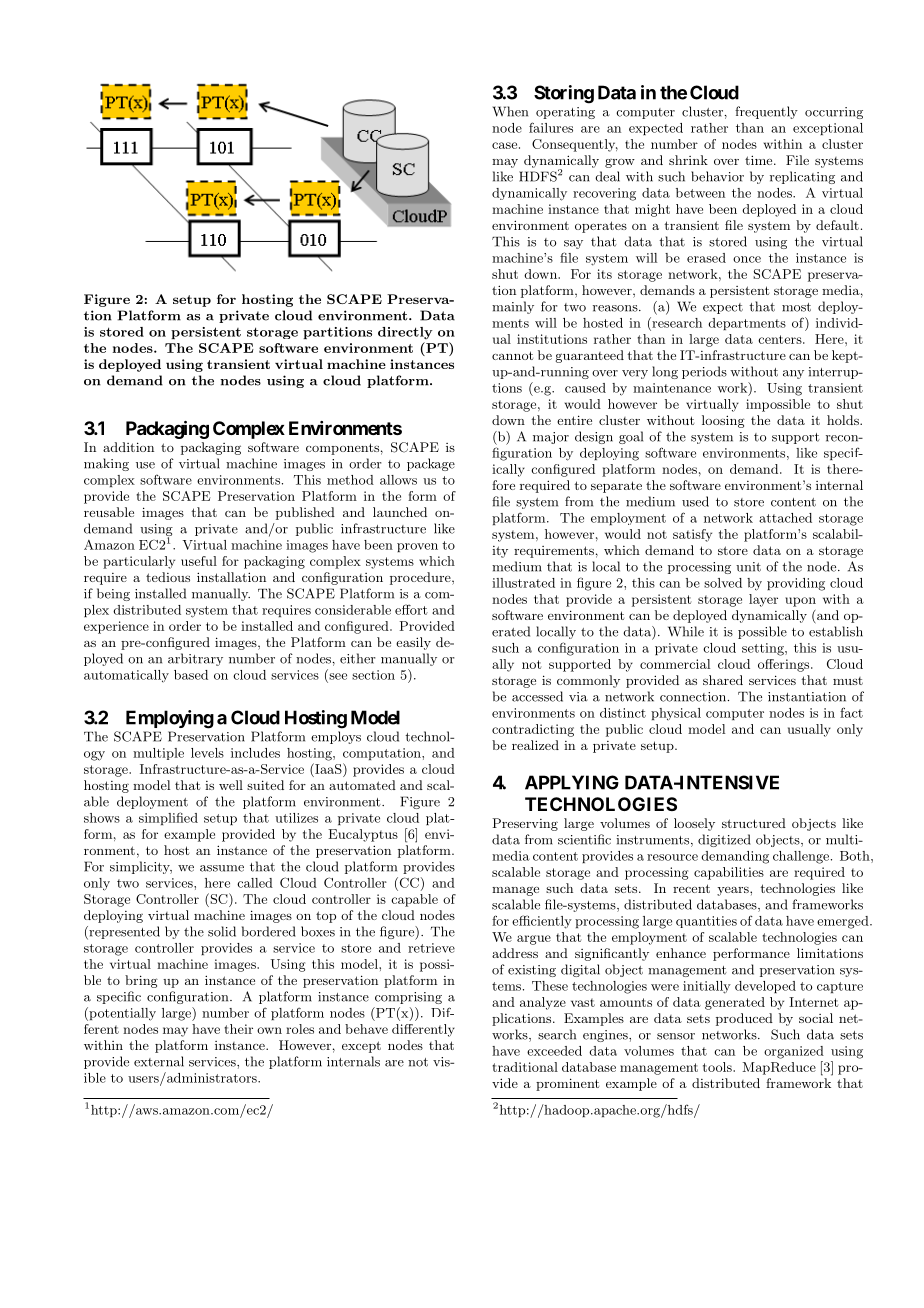 The height and width of the document is (1308, 924). Describe the element at coordinates (106, 464) in the document. I see `making` at that location.
